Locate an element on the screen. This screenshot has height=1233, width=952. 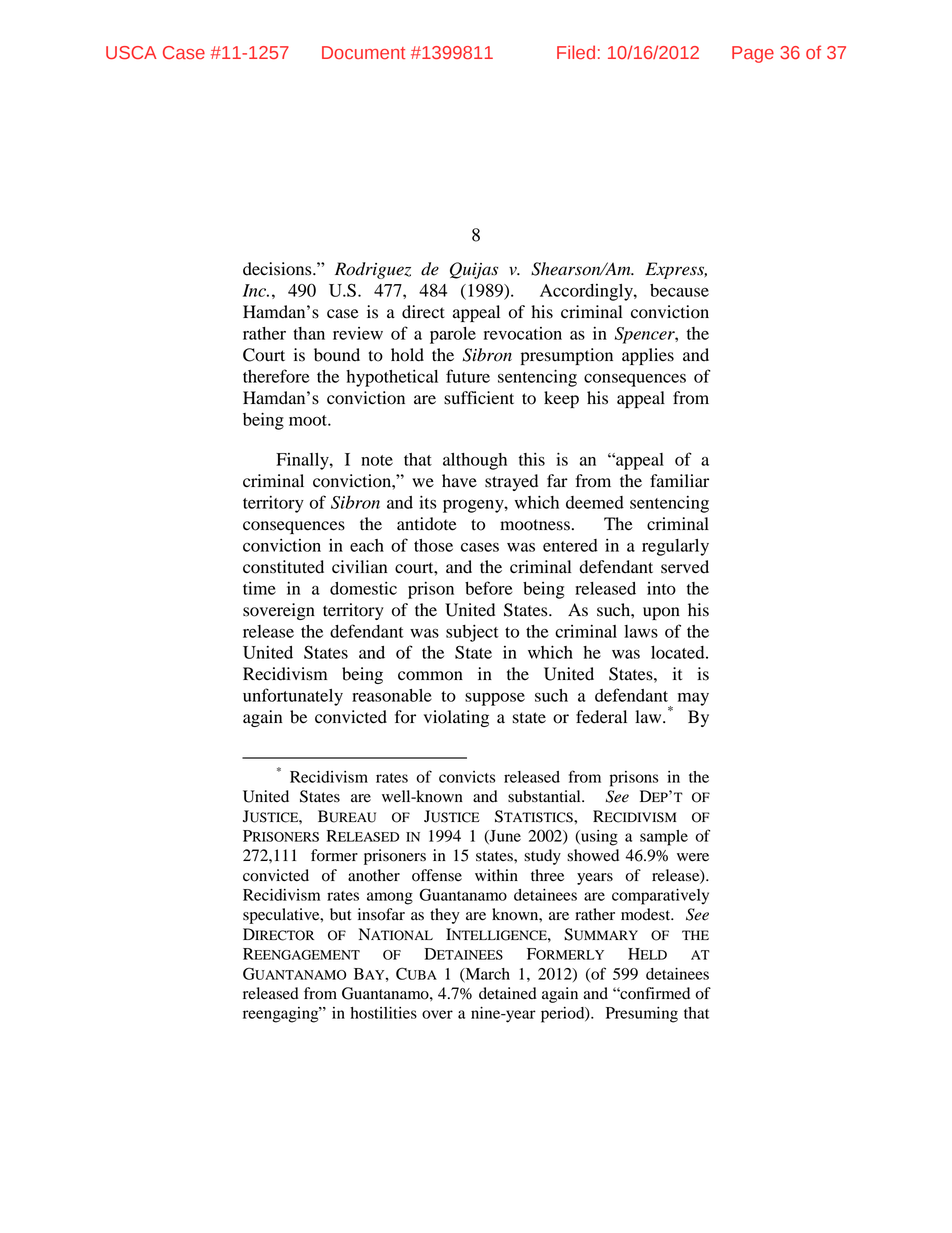
applies is located at coordinates (648, 356).
